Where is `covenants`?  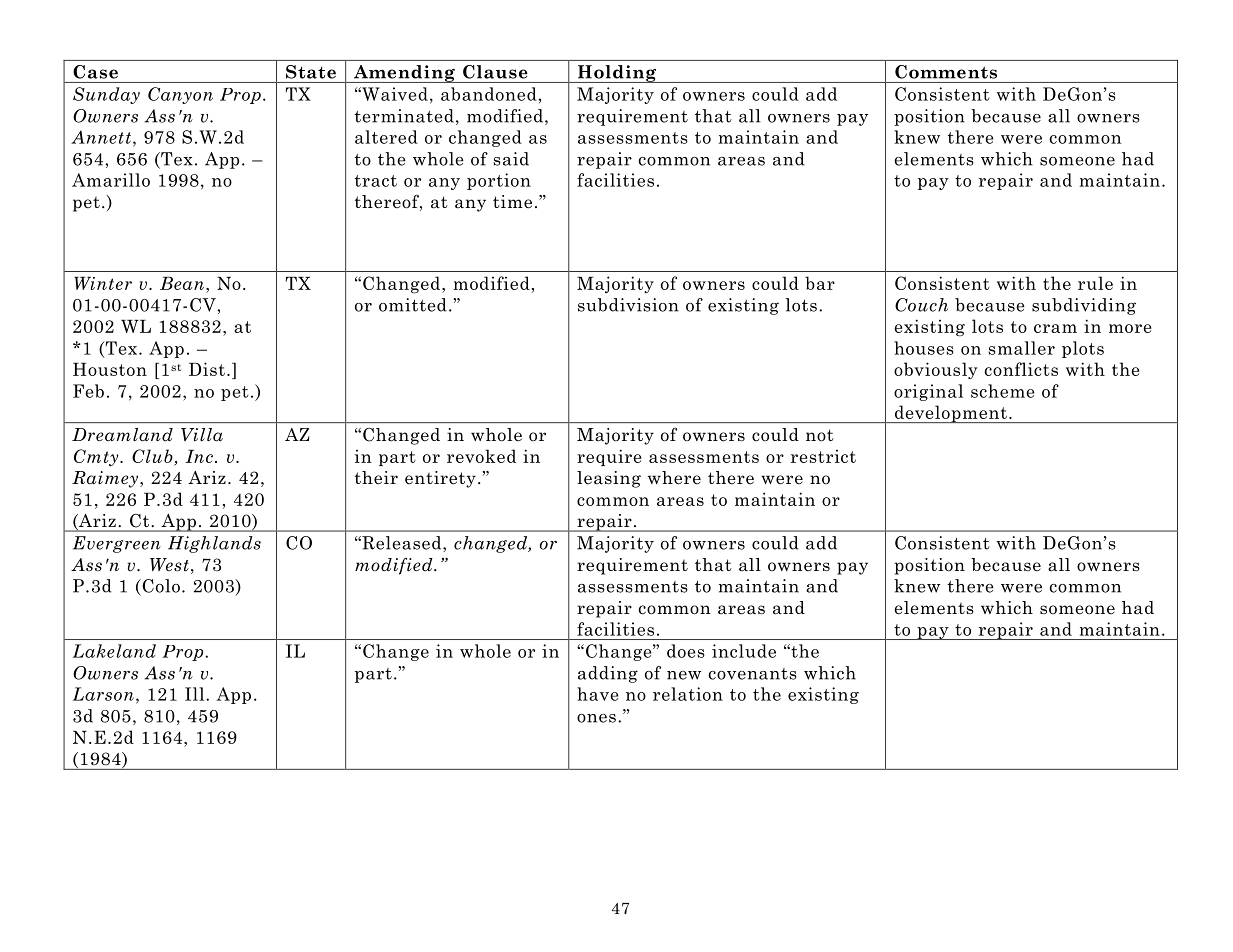 covenants is located at coordinates (752, 674).
